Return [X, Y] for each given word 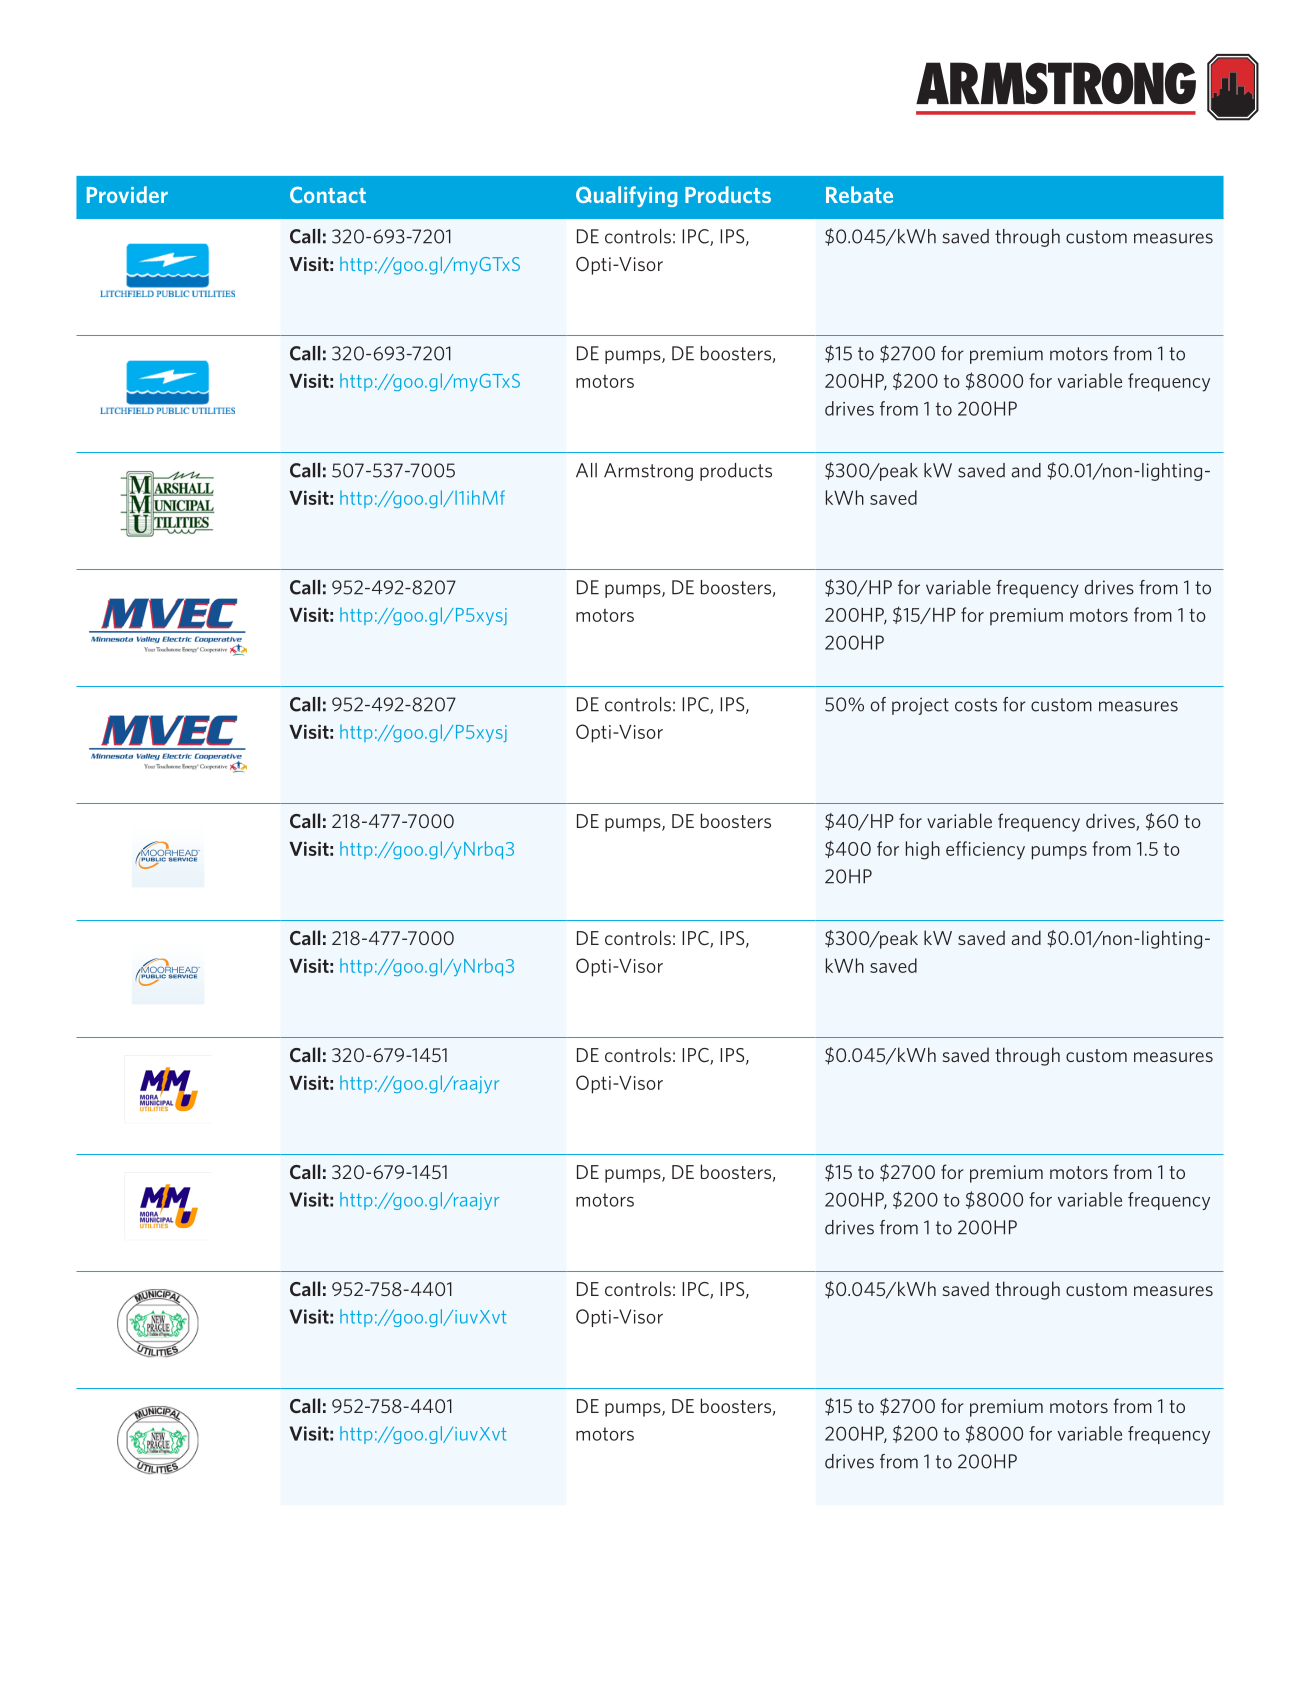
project [920, 706]
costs [976, 705]
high [923, 850]
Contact [328, 195]
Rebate [859, 194]
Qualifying [626, 196]
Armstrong [648, 472]
